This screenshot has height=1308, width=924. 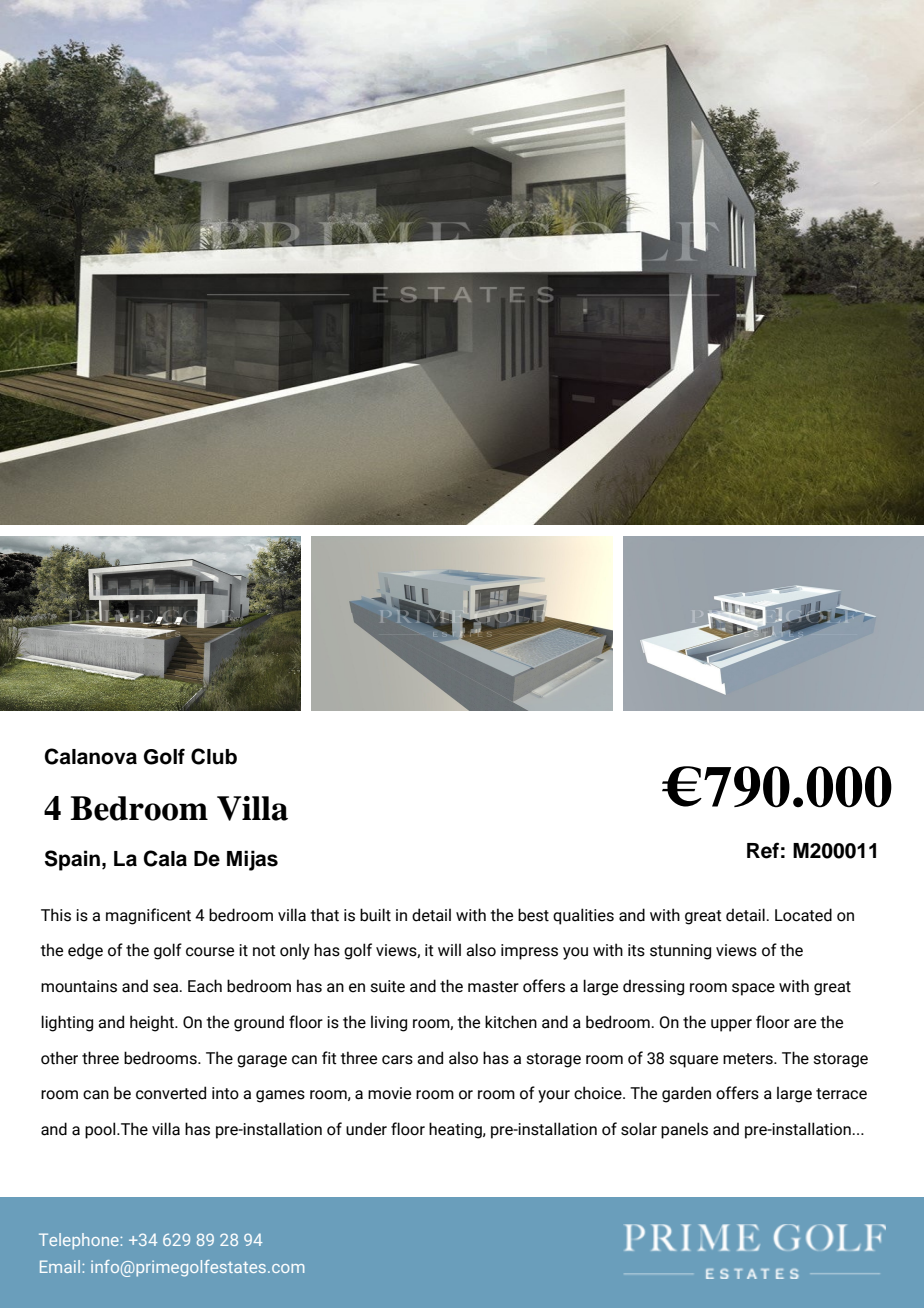 I want to click on under, so click(x=366, y=1129).
